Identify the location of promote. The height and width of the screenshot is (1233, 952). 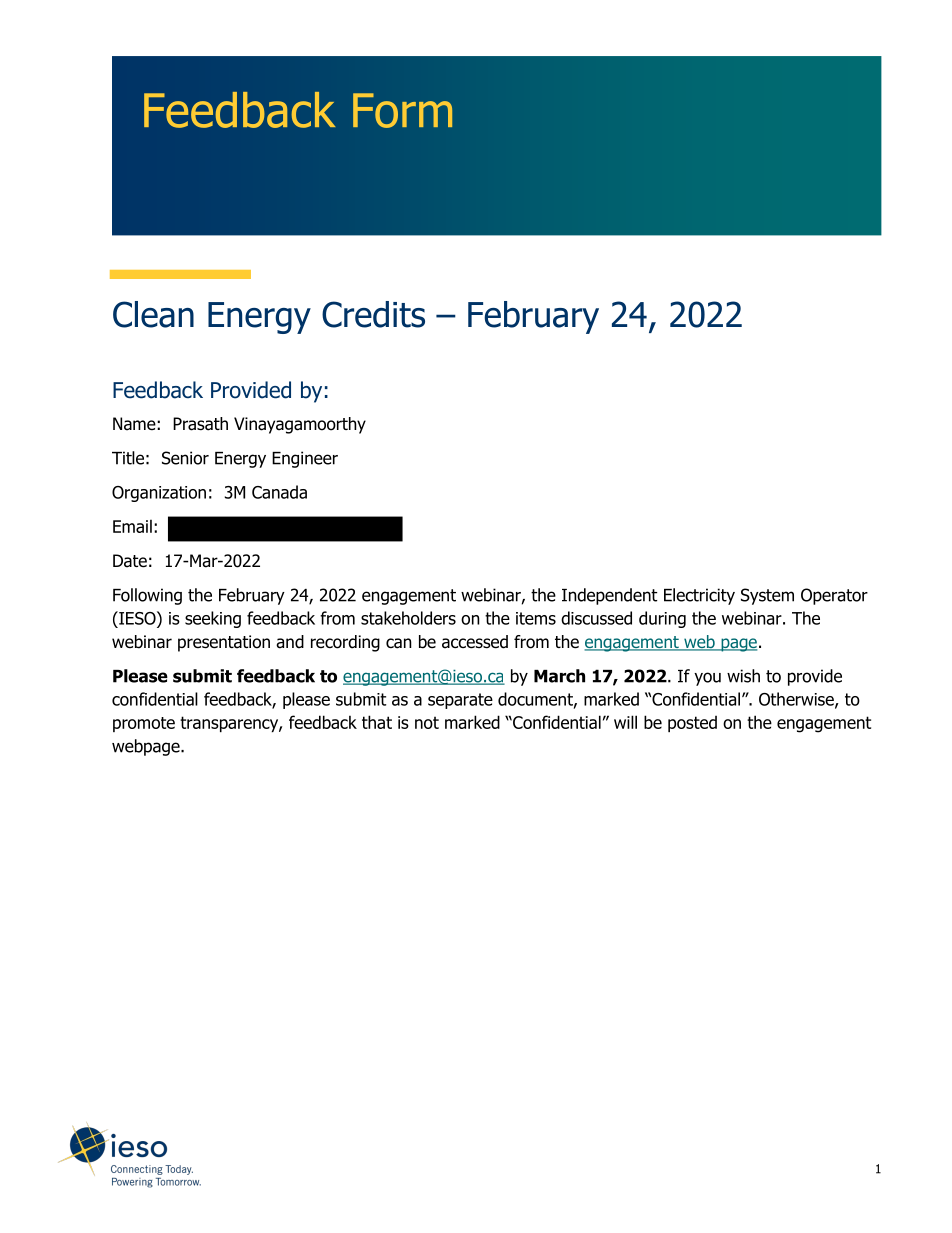
(144, 724).
